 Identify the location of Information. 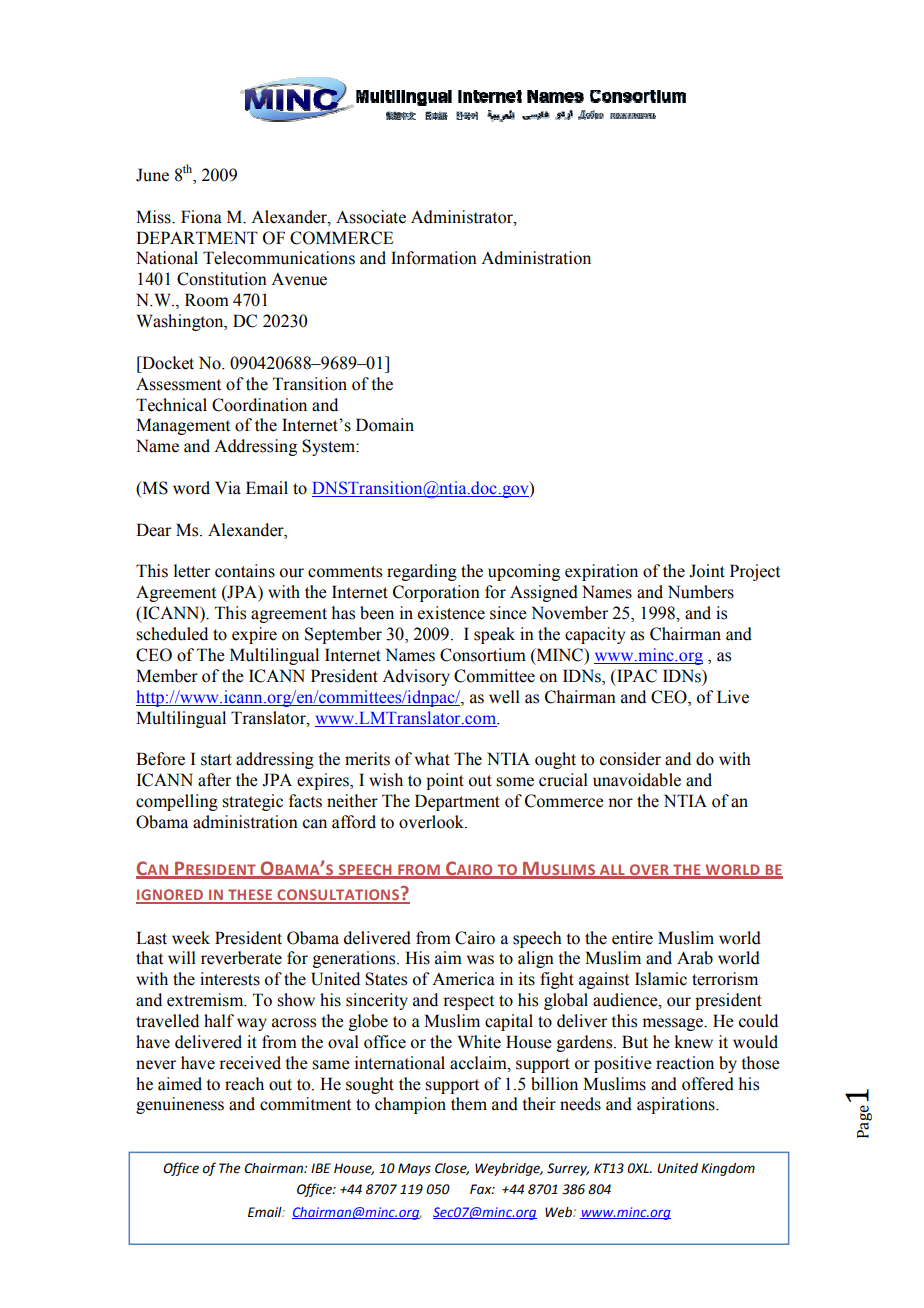
(434, 258).
